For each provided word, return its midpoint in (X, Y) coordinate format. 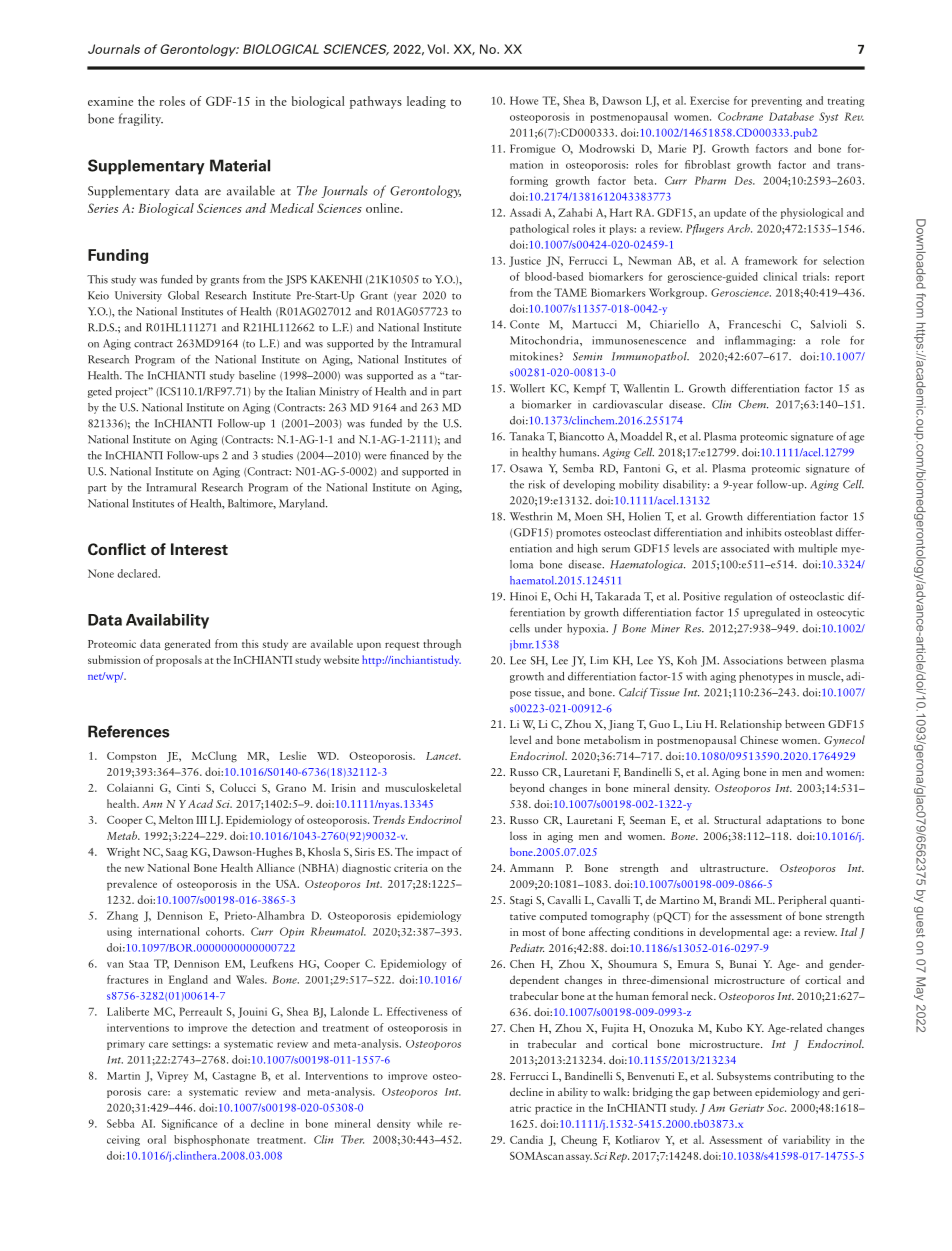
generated (188, 645)
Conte (524, 324)
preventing (777, 101)
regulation (748, 597)
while (429, 1123)
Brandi (735, 900)
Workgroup (677, 293)
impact (433, 853)
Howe (524, 100)
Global (183, 295)
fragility (141, 119)
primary (126, 1045)
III (201, 820)
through (442, 645)
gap (701, 1095)
